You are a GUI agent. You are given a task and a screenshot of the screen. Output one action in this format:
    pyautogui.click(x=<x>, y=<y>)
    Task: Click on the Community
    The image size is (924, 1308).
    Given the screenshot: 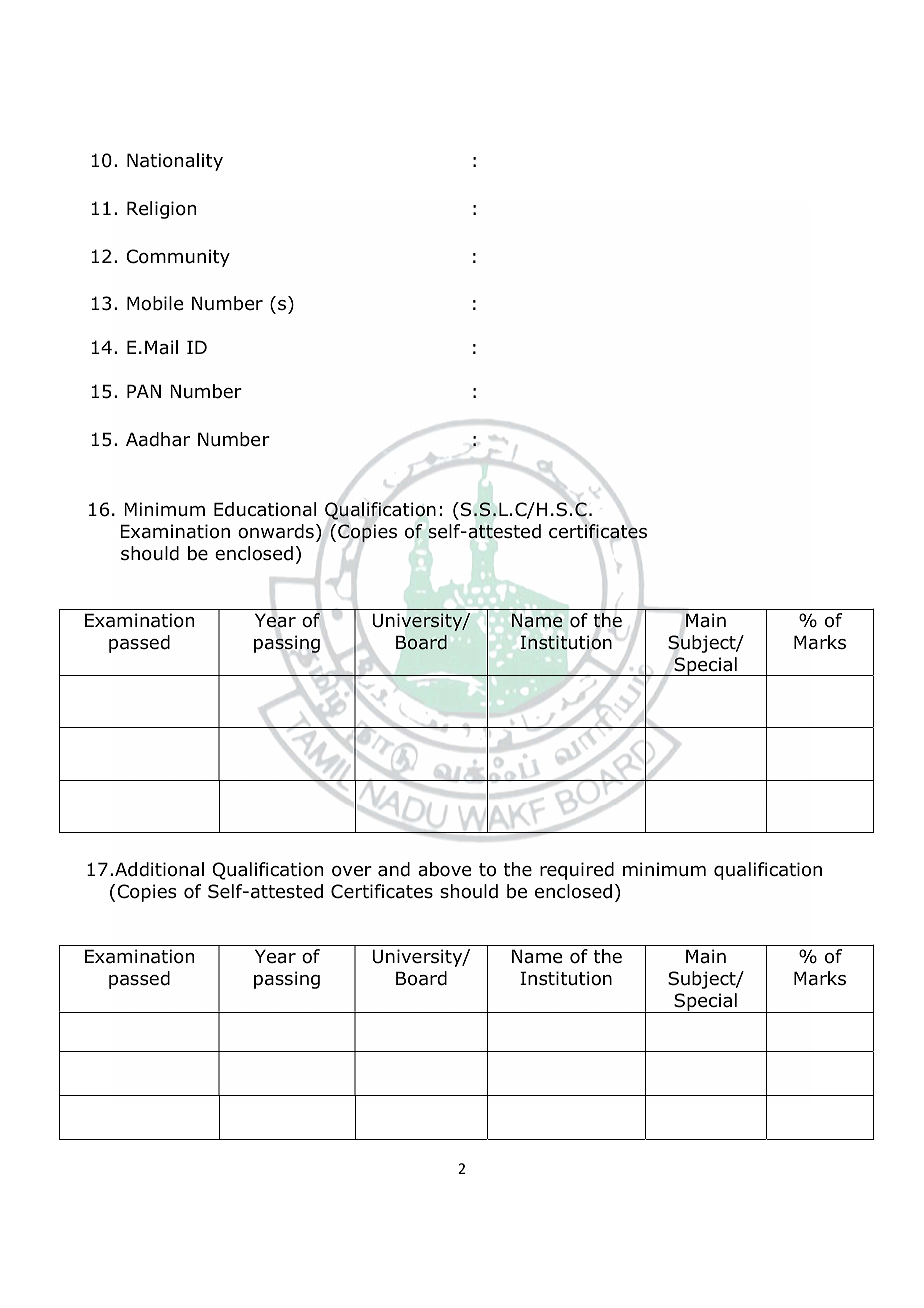 What is the action you would take?
    pyautogui.click(x=178, y=258)
